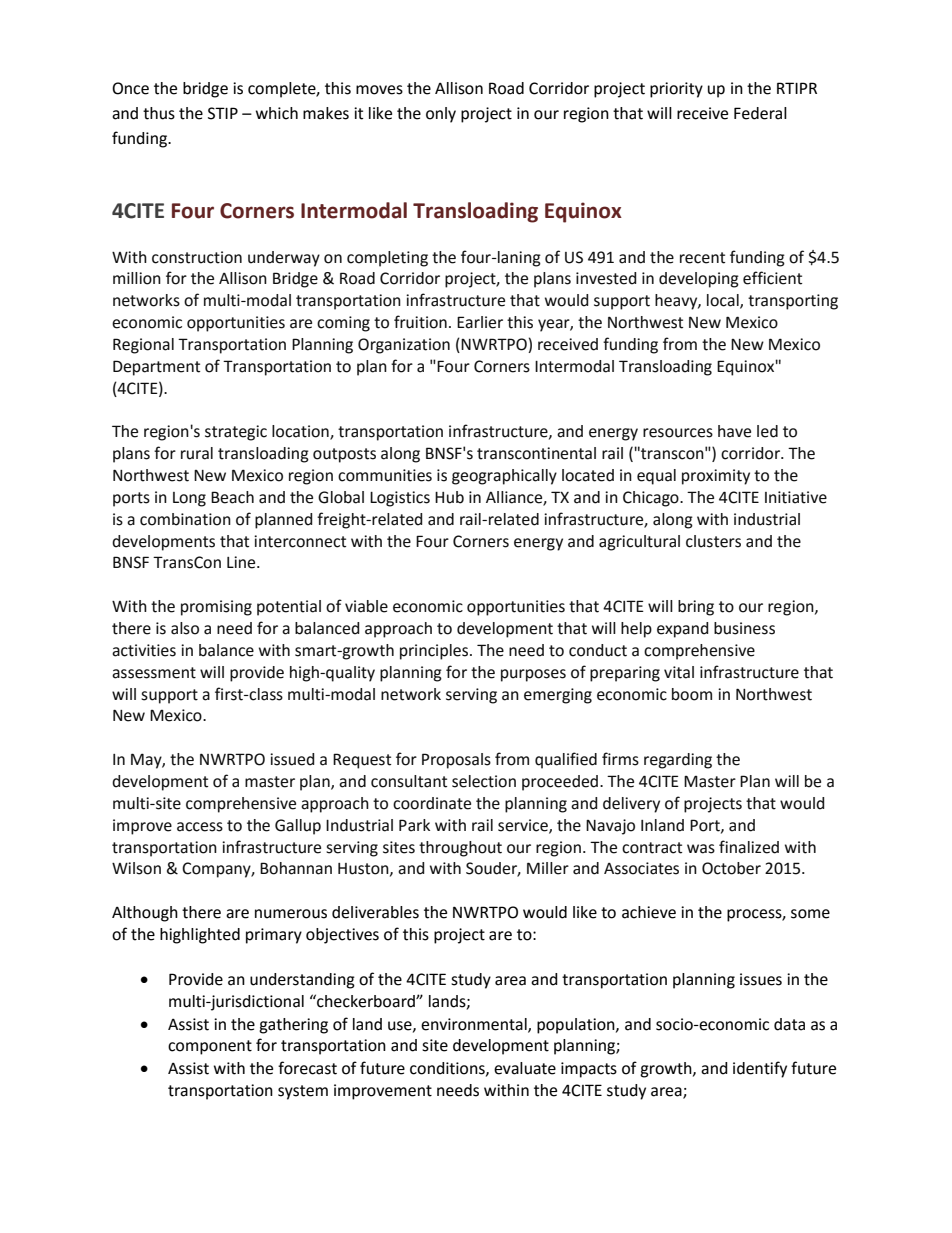  Describe the element at coordinates (236, 433) in the screenshot. I see `strategic` at that location.
